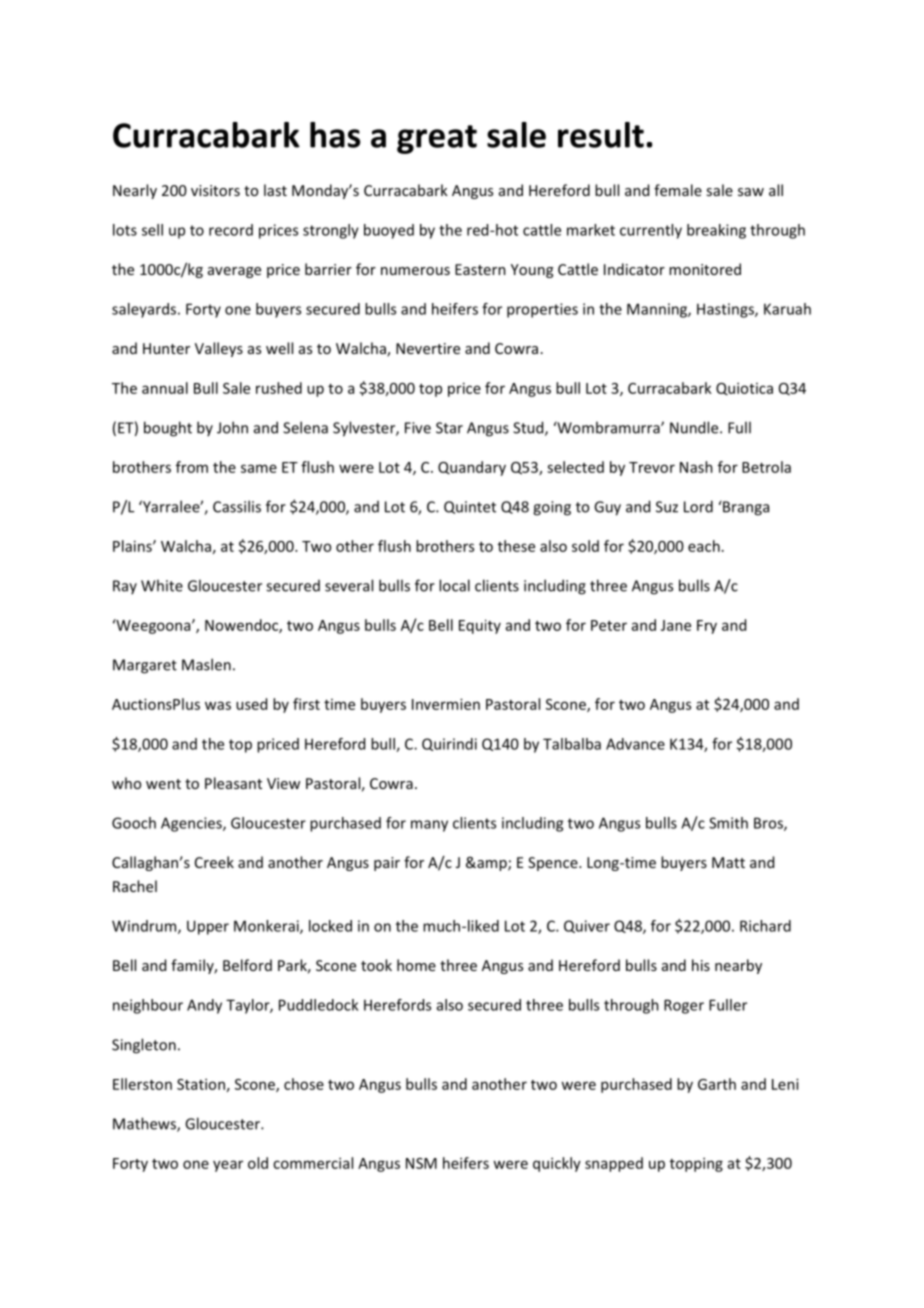 The width and height of the screenshot is (924, 1308). What do you see at coordinates (728, 823) in the screenshot?
I see `Smith` at bounding box center [728, 823].
